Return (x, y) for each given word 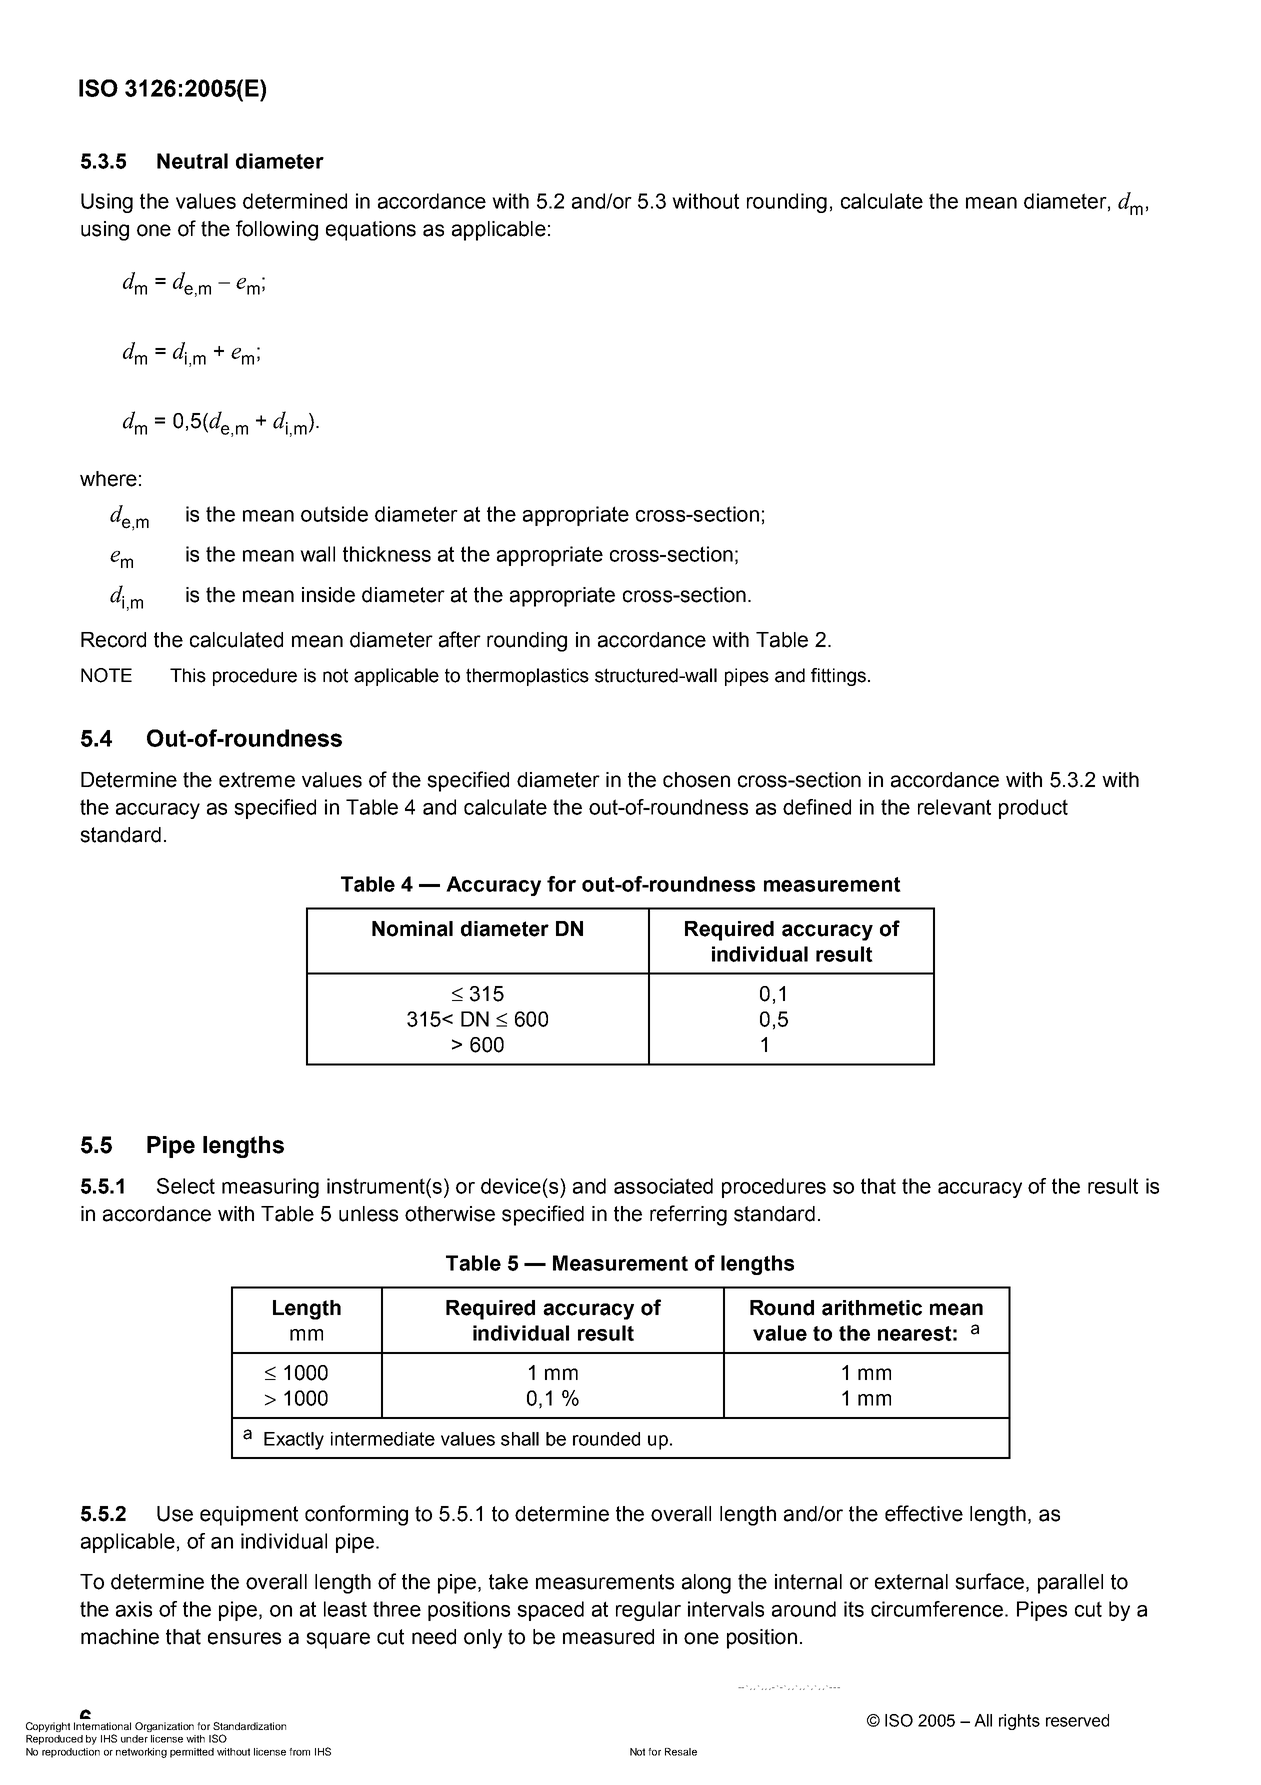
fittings (838, 677)
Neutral (192, 161)
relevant (954, 807)
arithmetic (872, 1308)
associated (663, 1186)
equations (371, 231)
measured (608, 1637)
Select (186, 1186)
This (188, 675)
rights (1019, 1722)
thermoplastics (527, 677)
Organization (164, 1727)
